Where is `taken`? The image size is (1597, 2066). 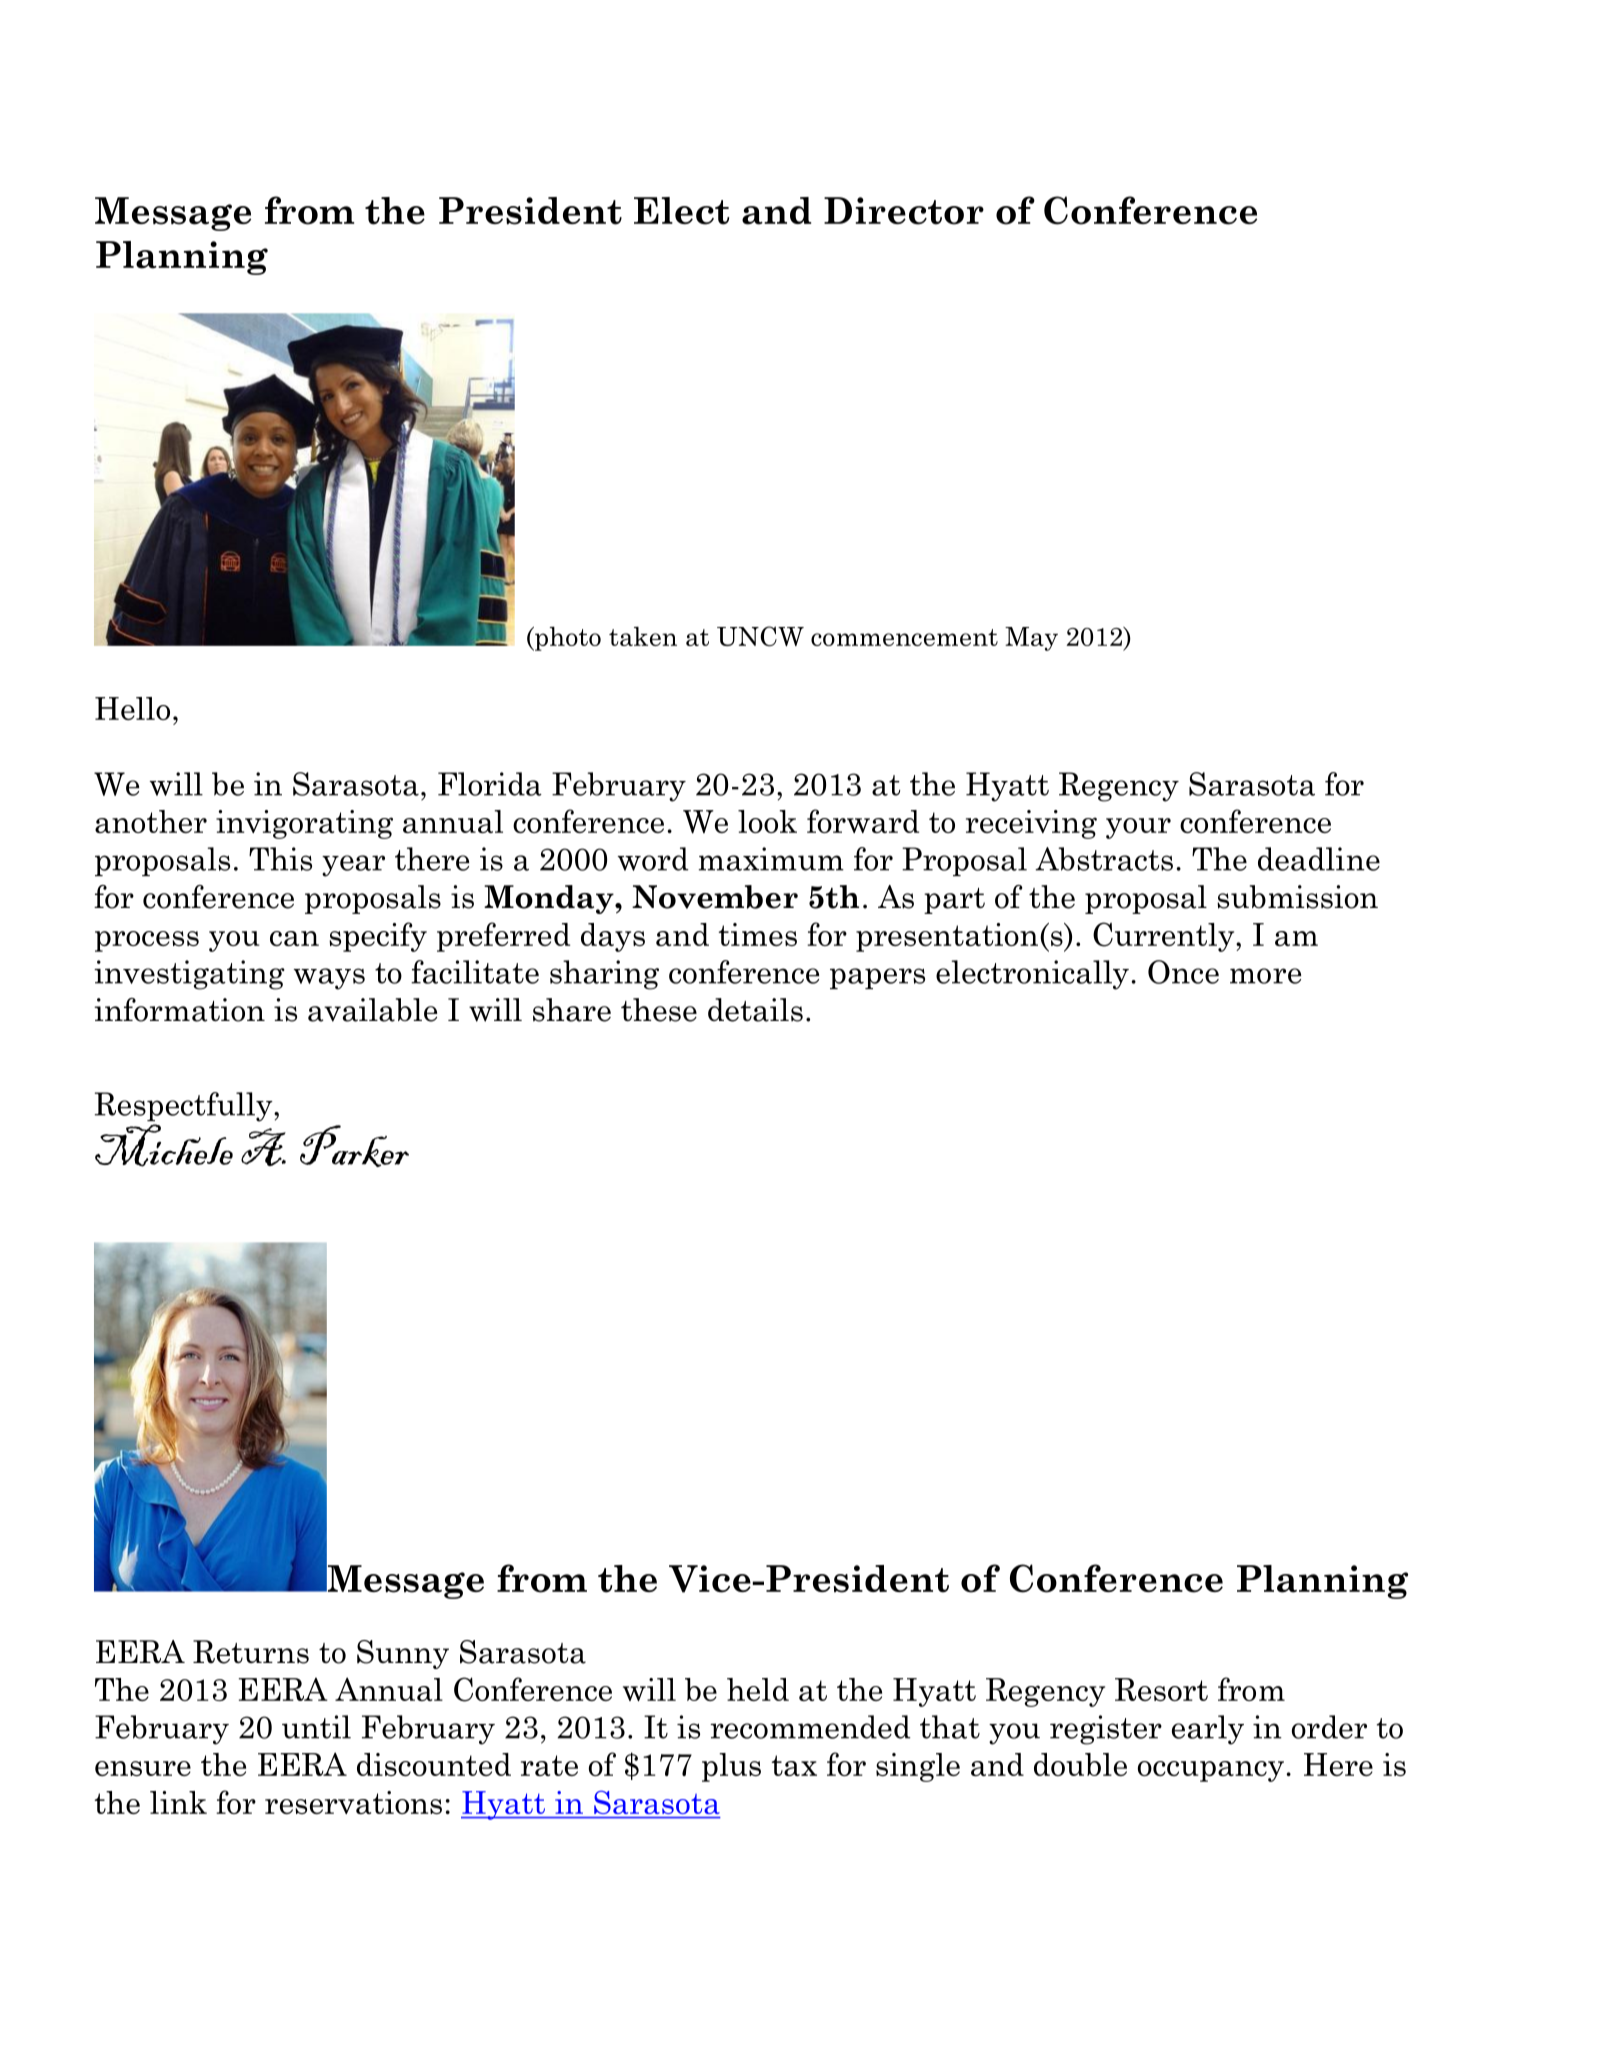 taken is located at coordinates (643, 636).
